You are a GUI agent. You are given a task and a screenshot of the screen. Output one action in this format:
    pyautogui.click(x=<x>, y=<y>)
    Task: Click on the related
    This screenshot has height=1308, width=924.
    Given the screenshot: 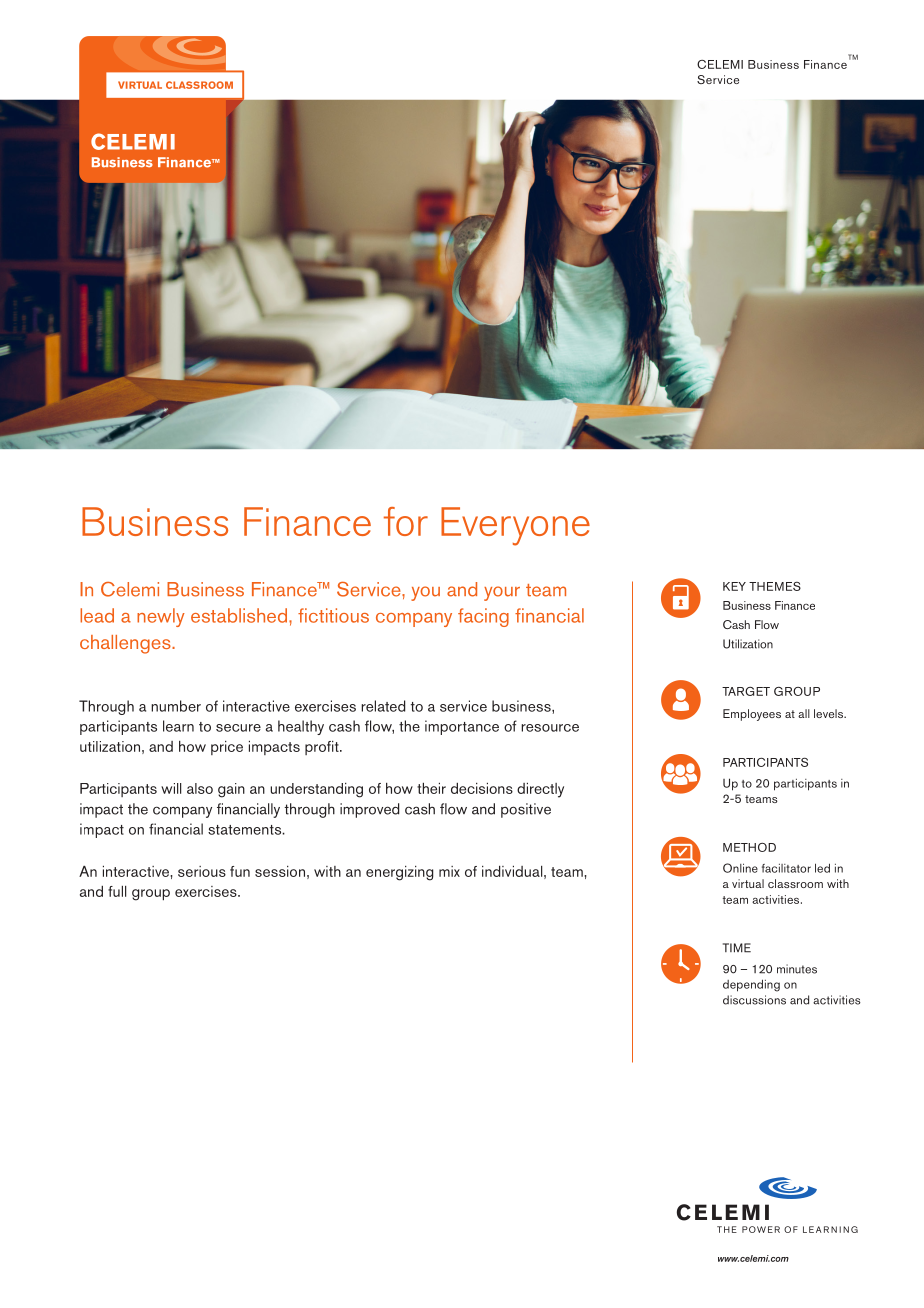 What is the action you would take?
    pyautogui.click(x=383, y=706)
